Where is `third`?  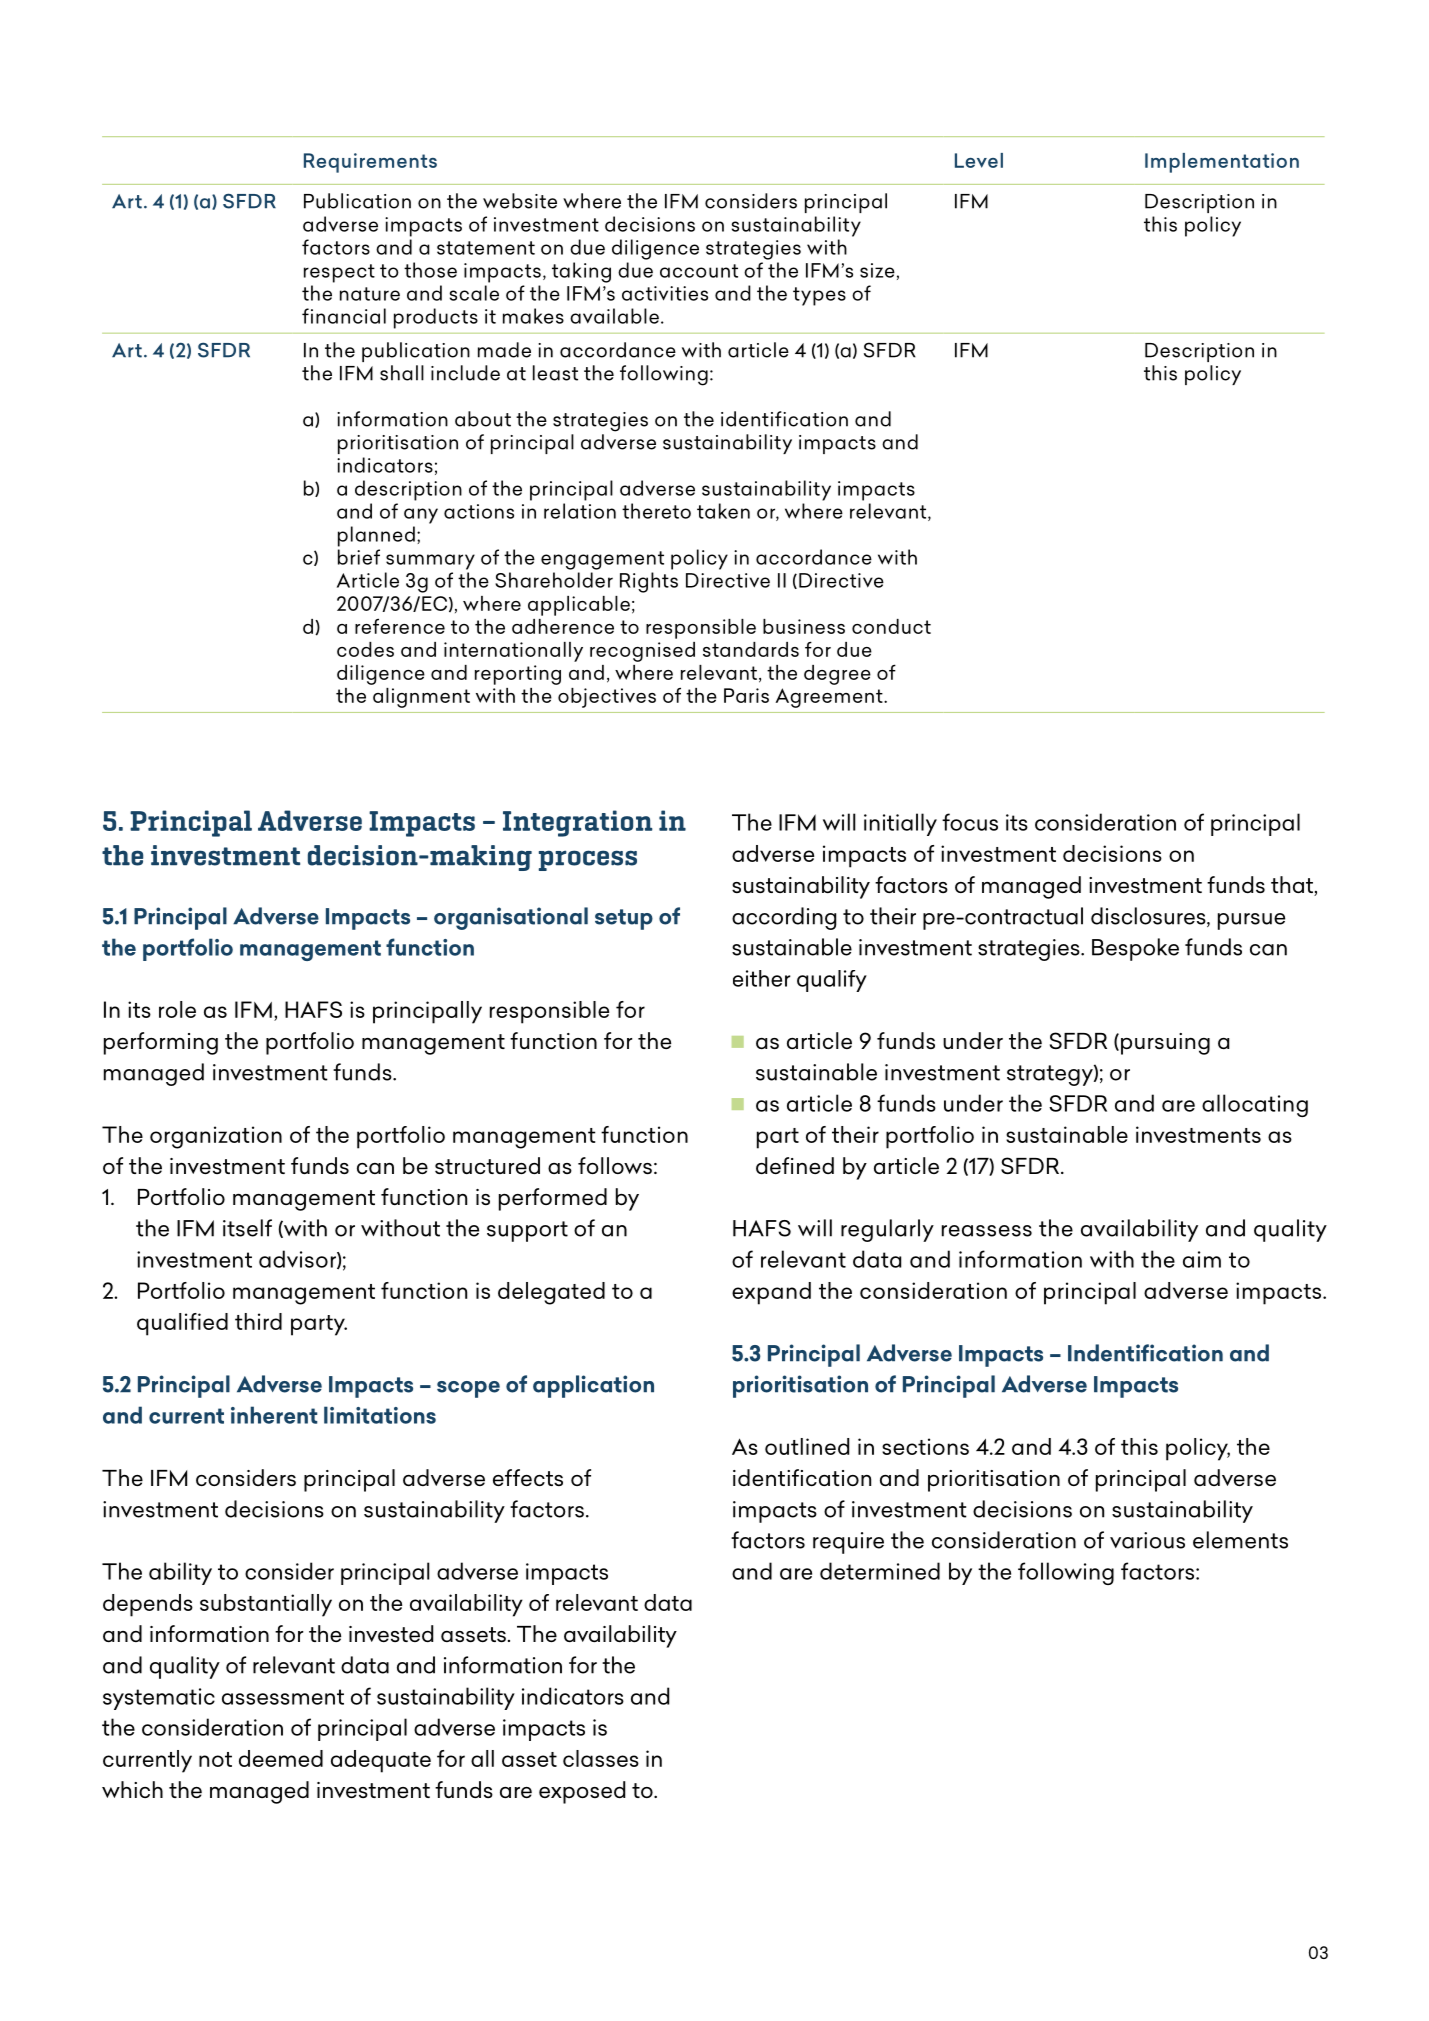 third is located at coordinates (258, 1321).
